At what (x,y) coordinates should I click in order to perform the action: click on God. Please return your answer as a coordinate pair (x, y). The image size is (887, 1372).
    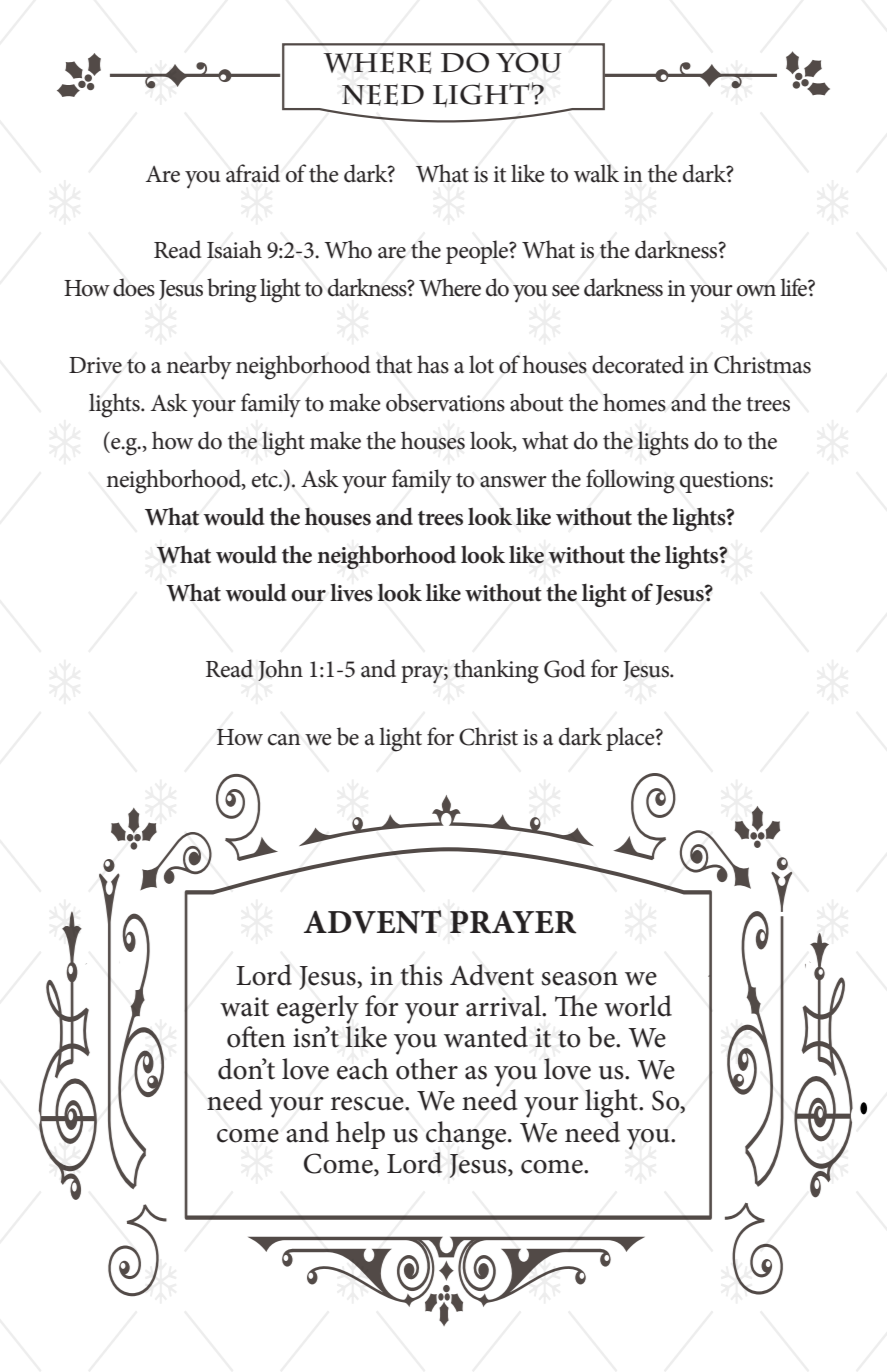
    Looking at the image, I should click on (564, 668).
